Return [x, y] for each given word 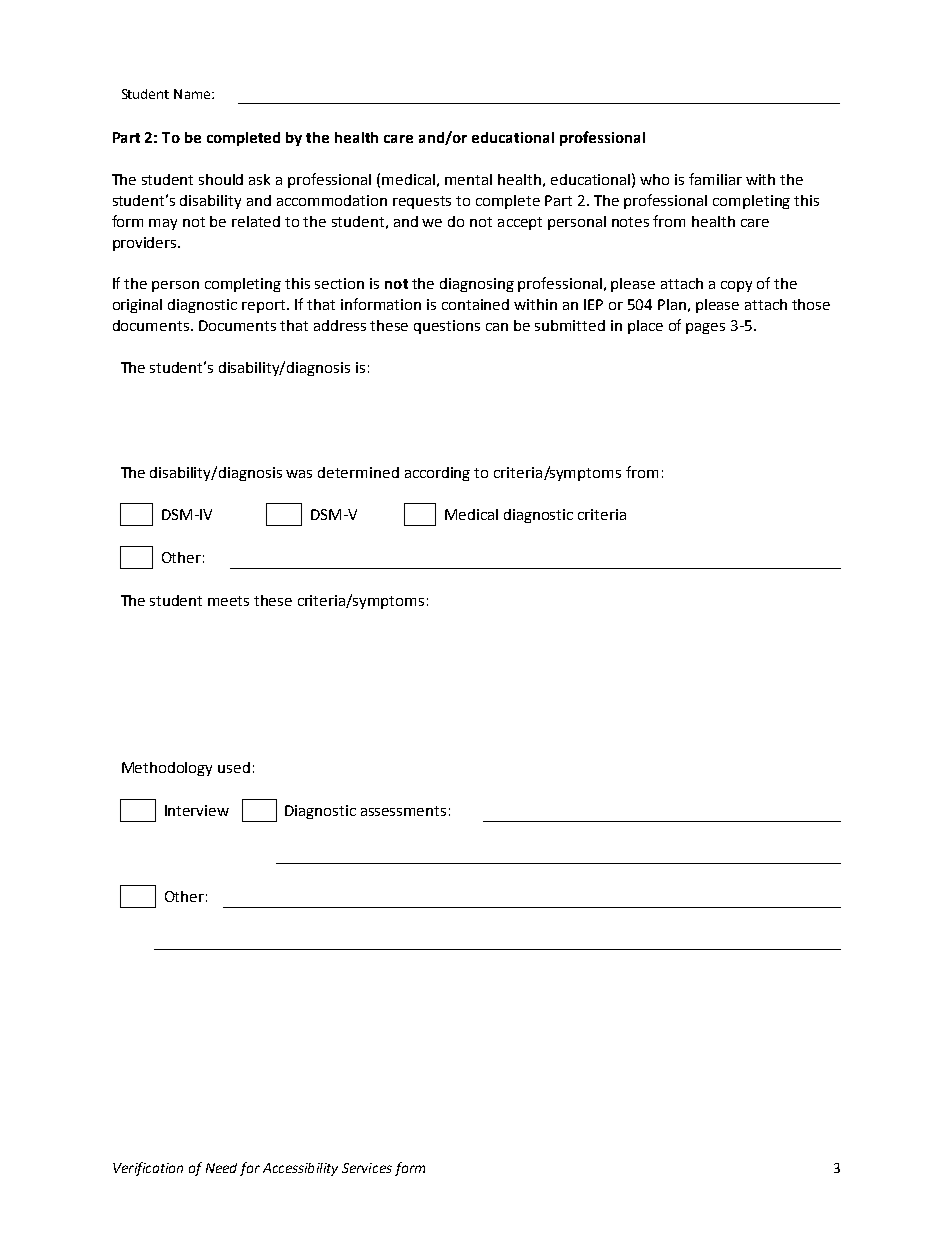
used [234, 767]
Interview [197, 810]
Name [193, 94]
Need [221, 1168]
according [437, 474]
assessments [403, 811]
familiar [715, 179]
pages [705, 328]
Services [367, 1168]
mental [468, 179]
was [299, 474]
